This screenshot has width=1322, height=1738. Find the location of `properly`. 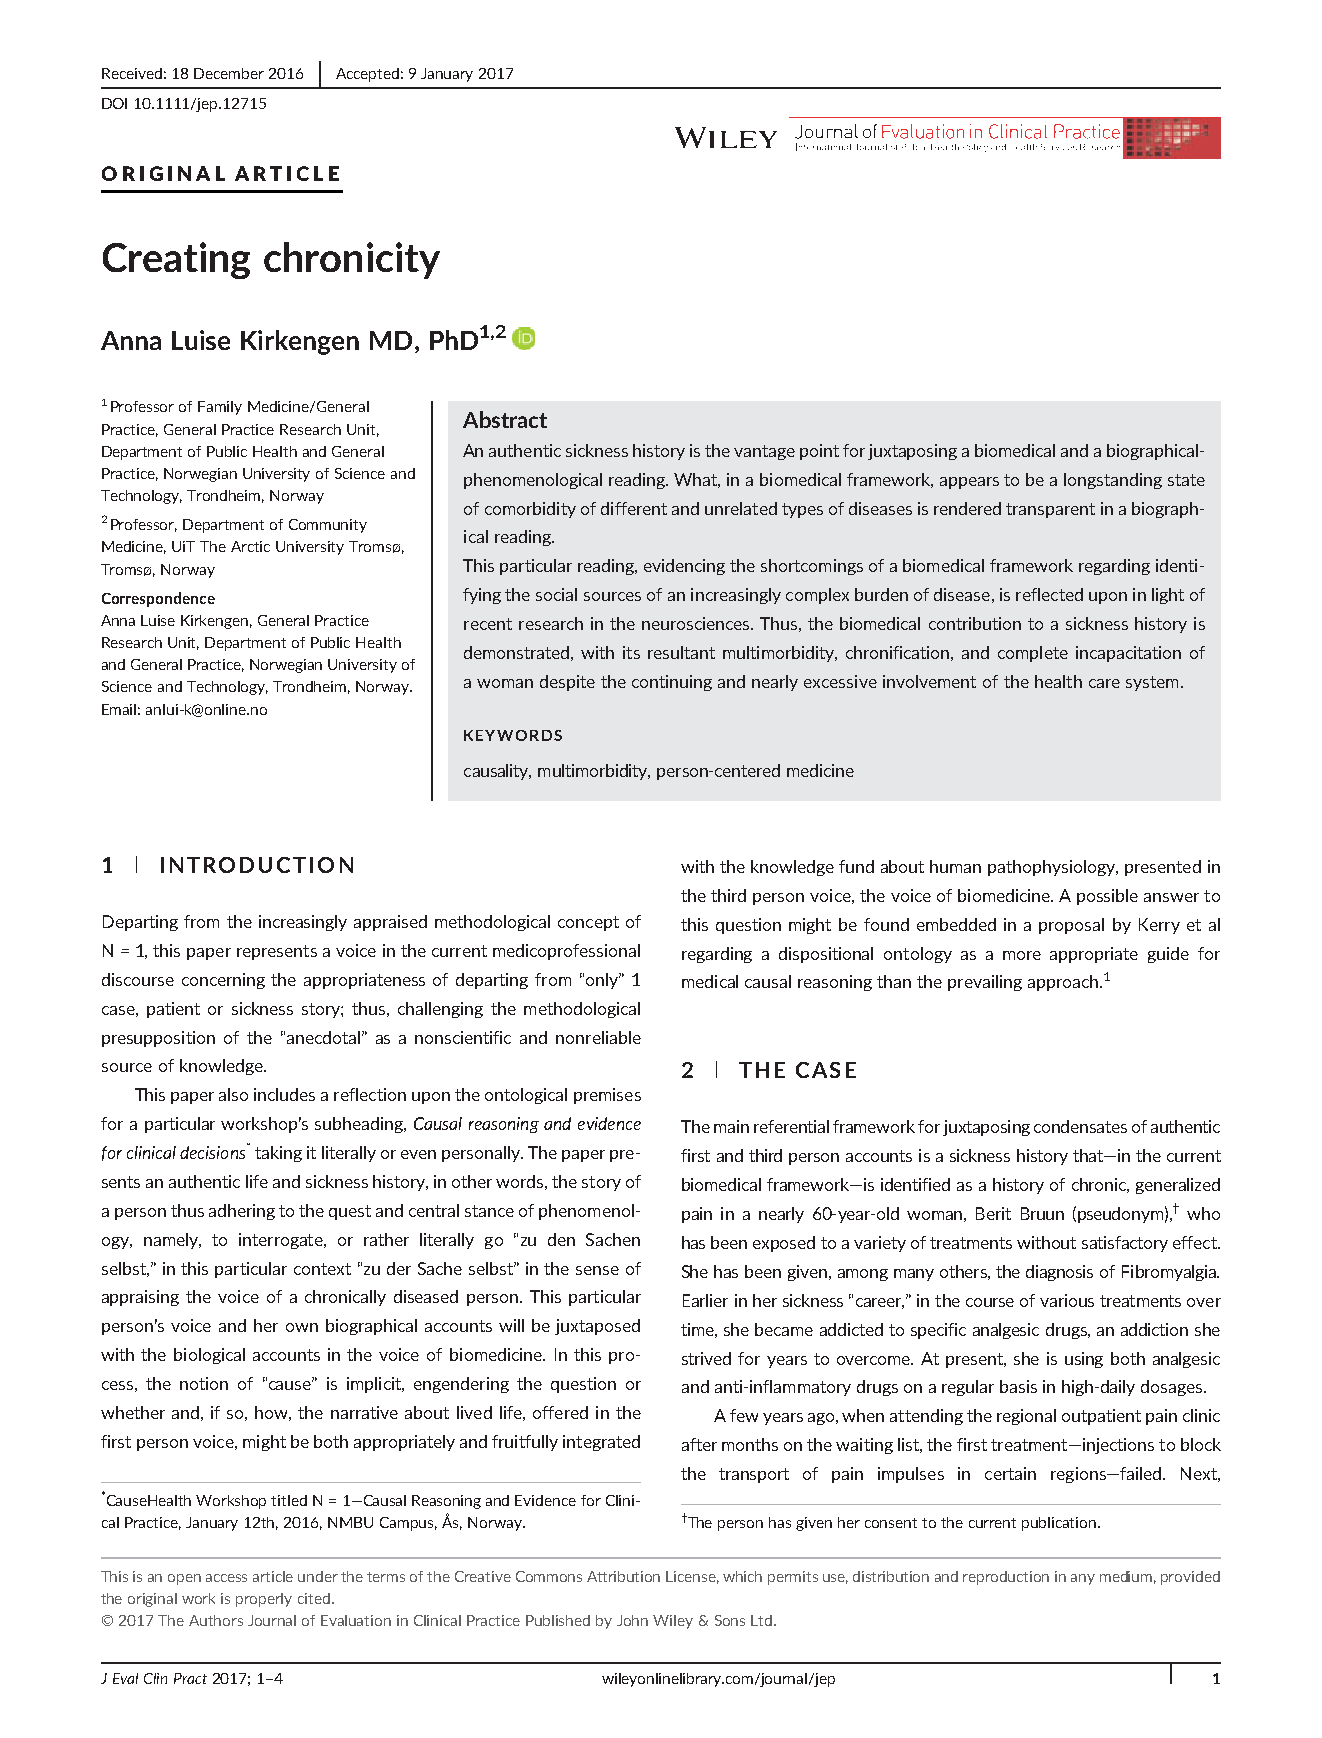

properly is located at coordinates (264, 1600).
